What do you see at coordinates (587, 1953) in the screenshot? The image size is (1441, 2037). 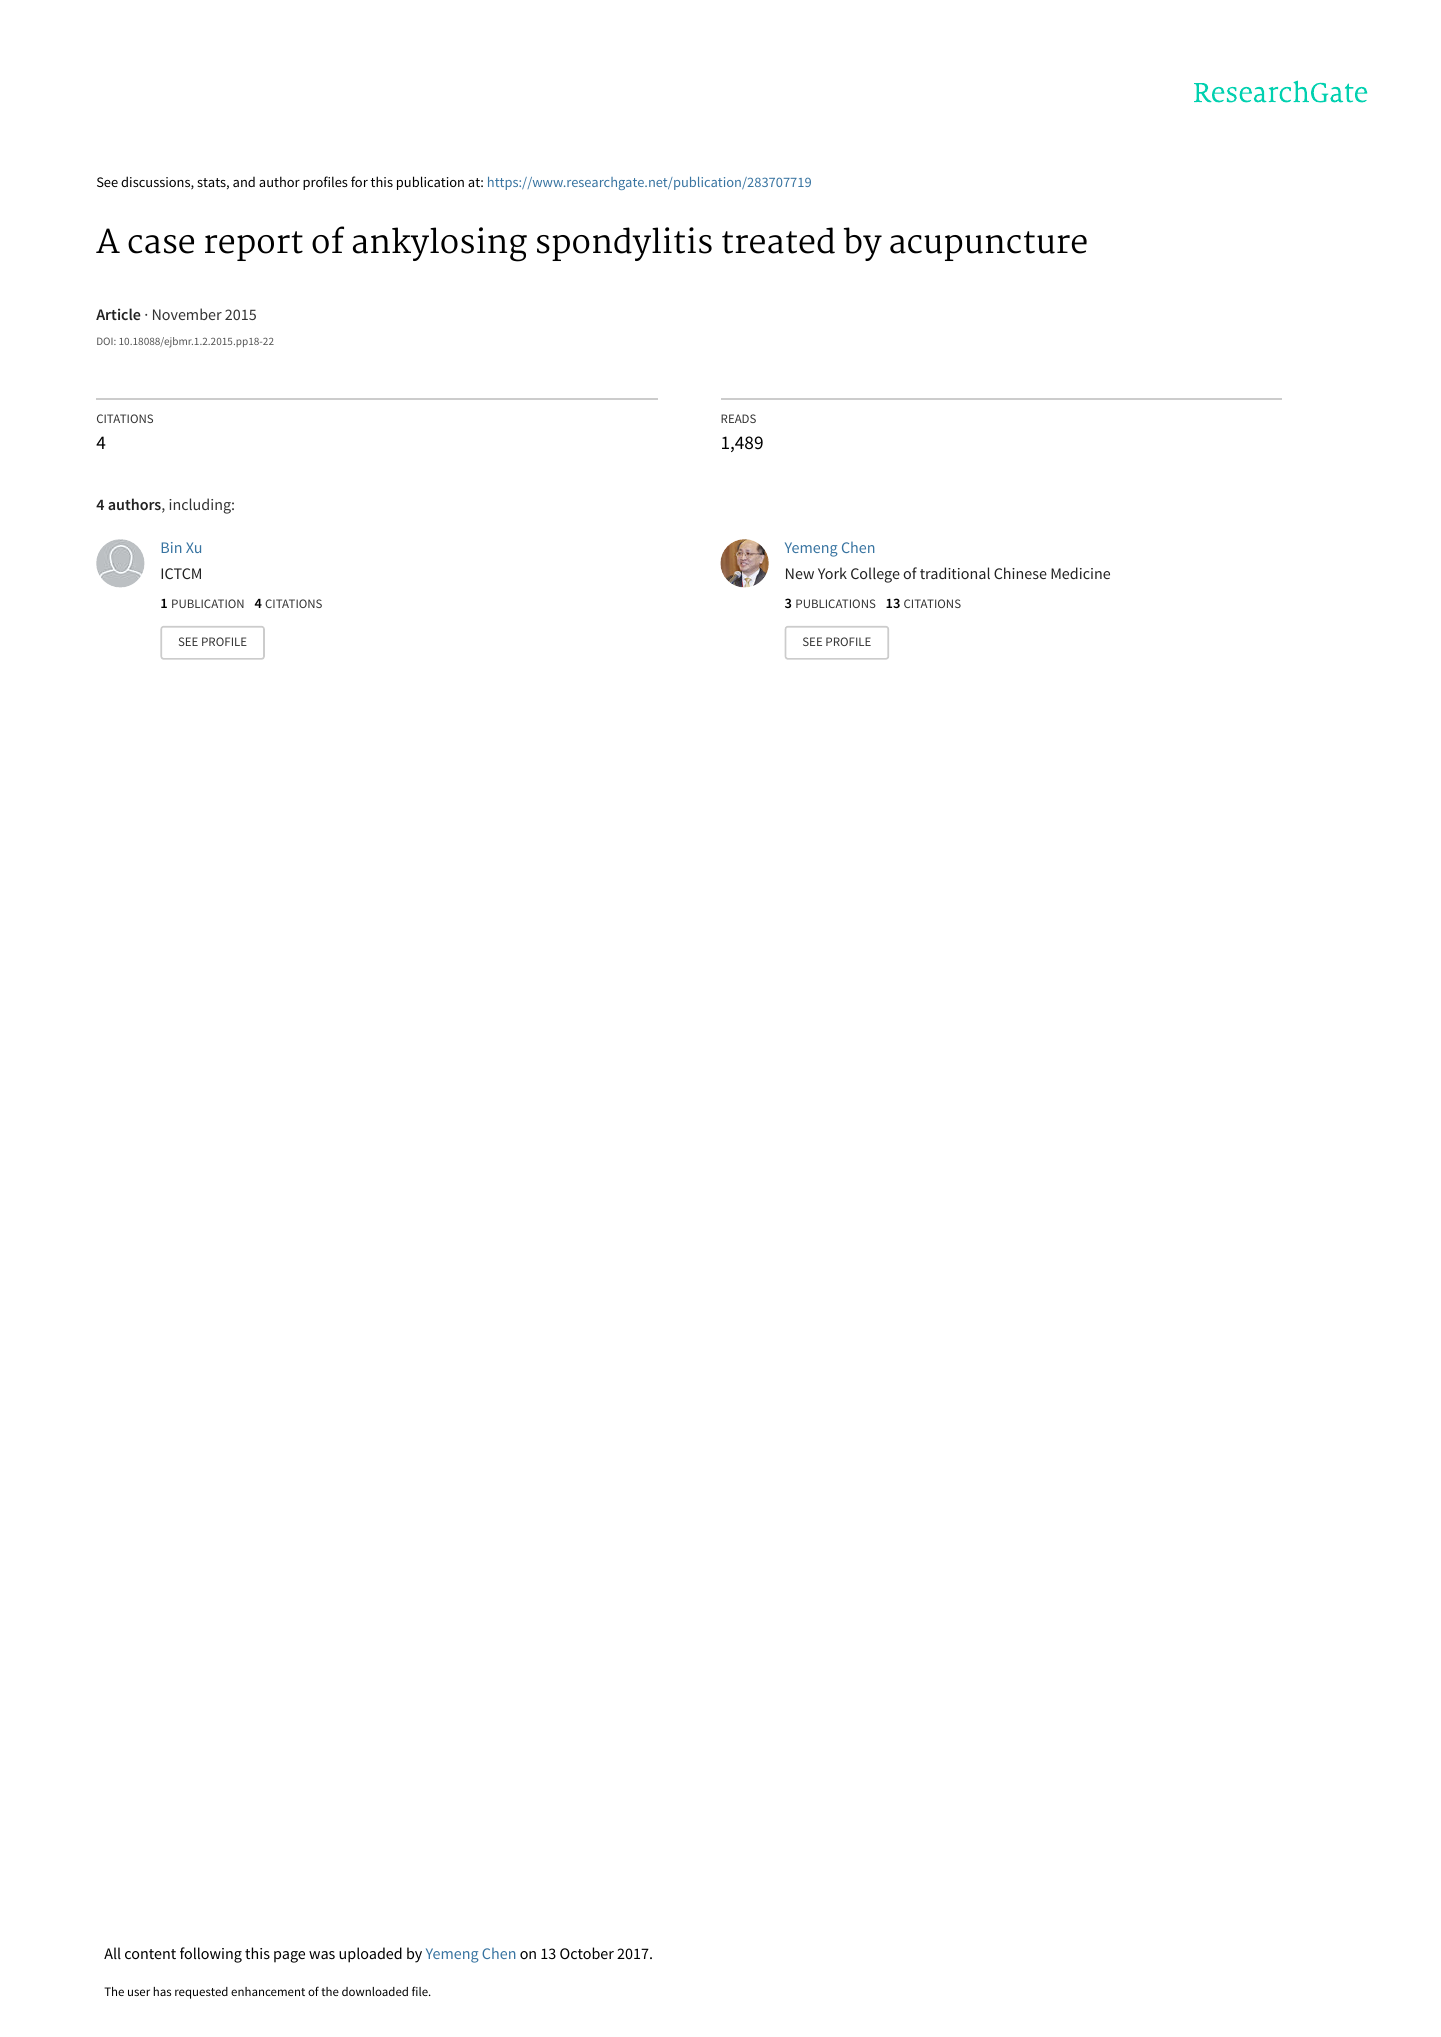 I see `October` at bounding box center [587, 1953].
